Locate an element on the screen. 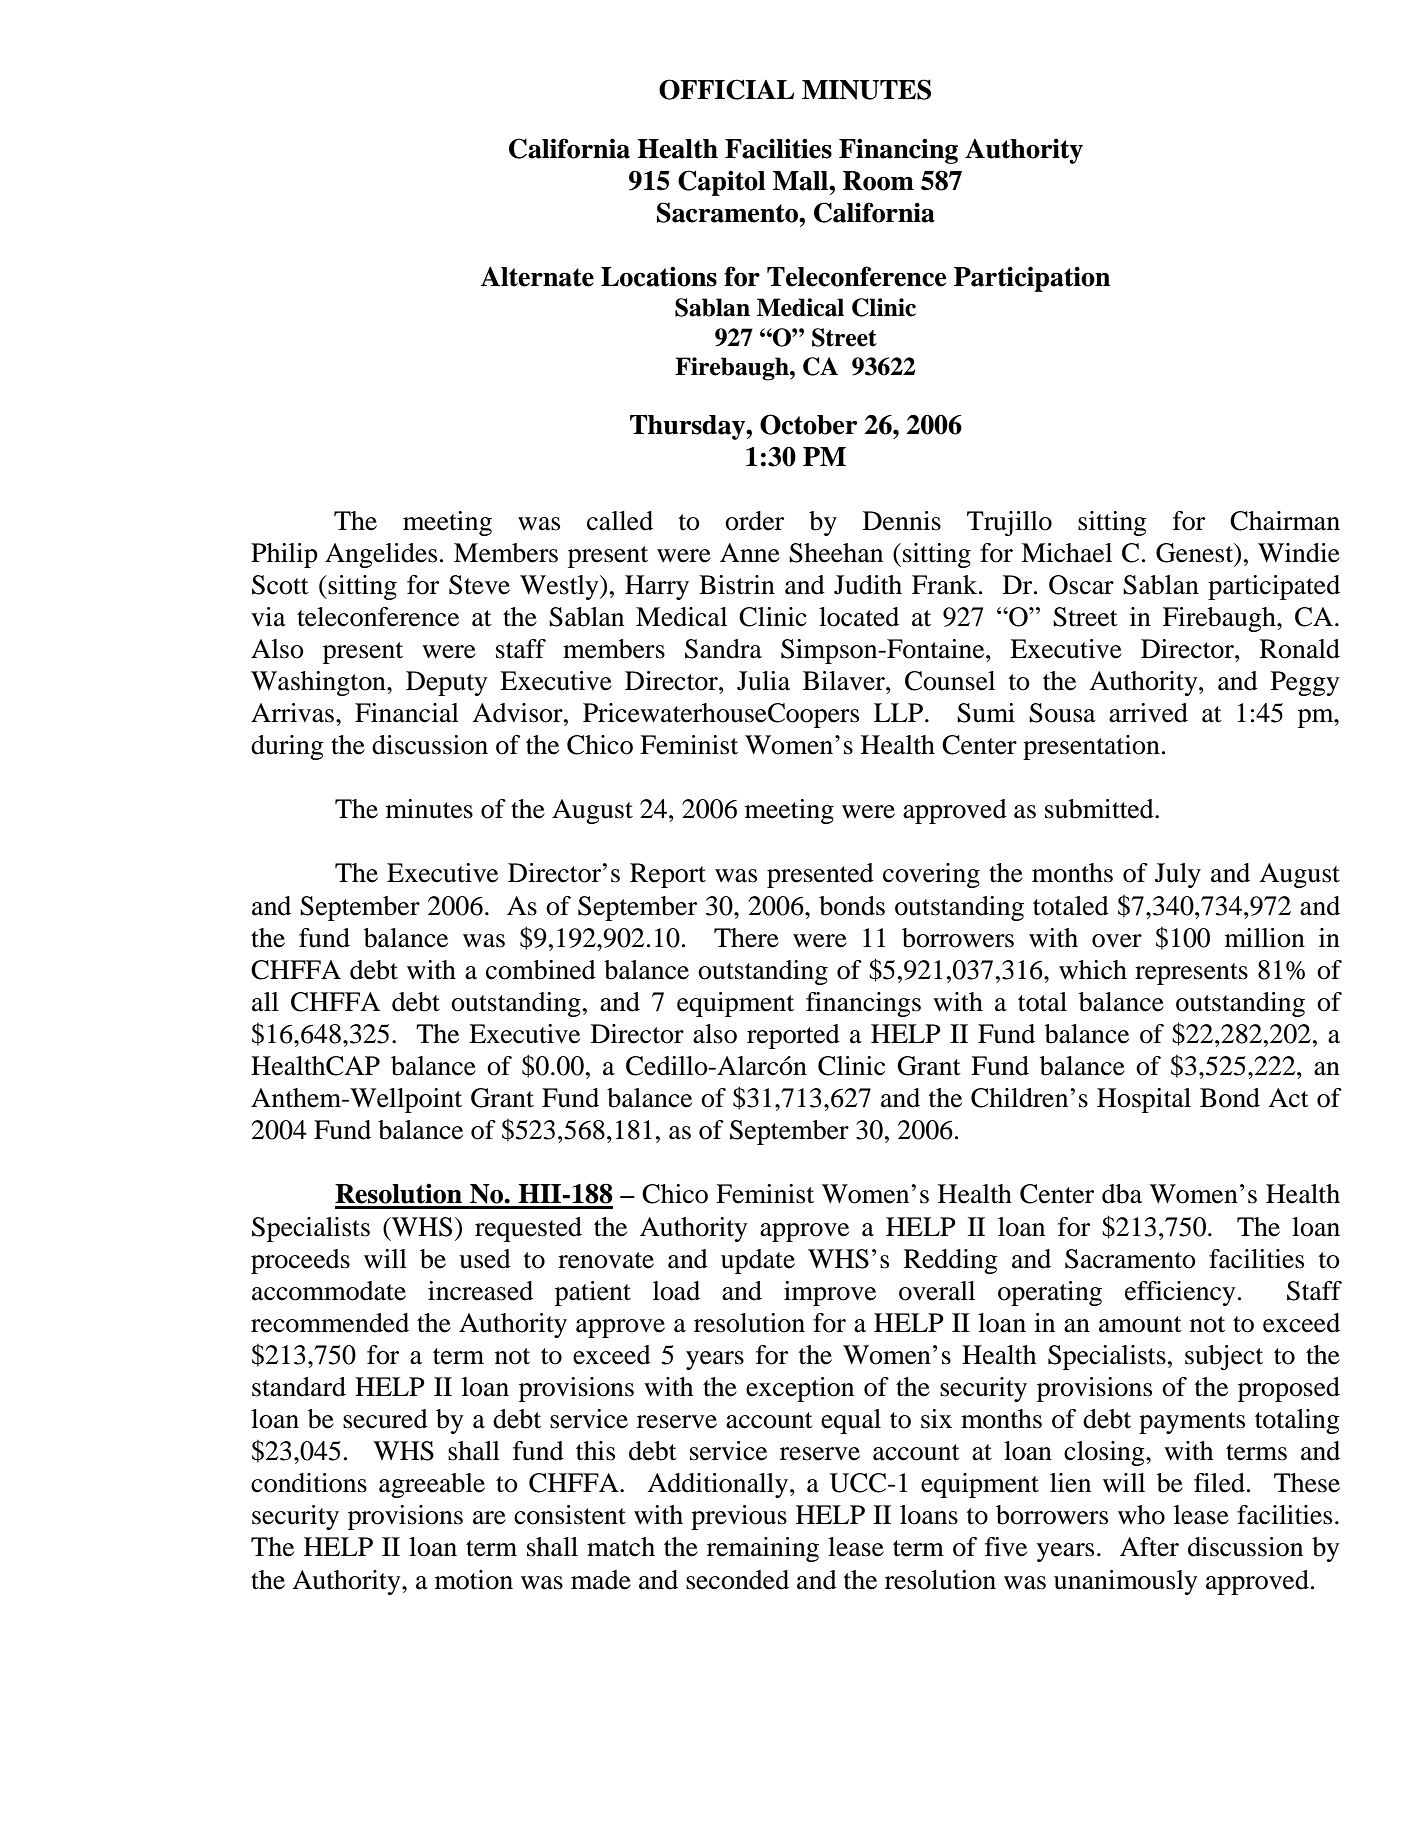 The image size is (1424, 1842). Alternate is located at coordinates (537, 277).
